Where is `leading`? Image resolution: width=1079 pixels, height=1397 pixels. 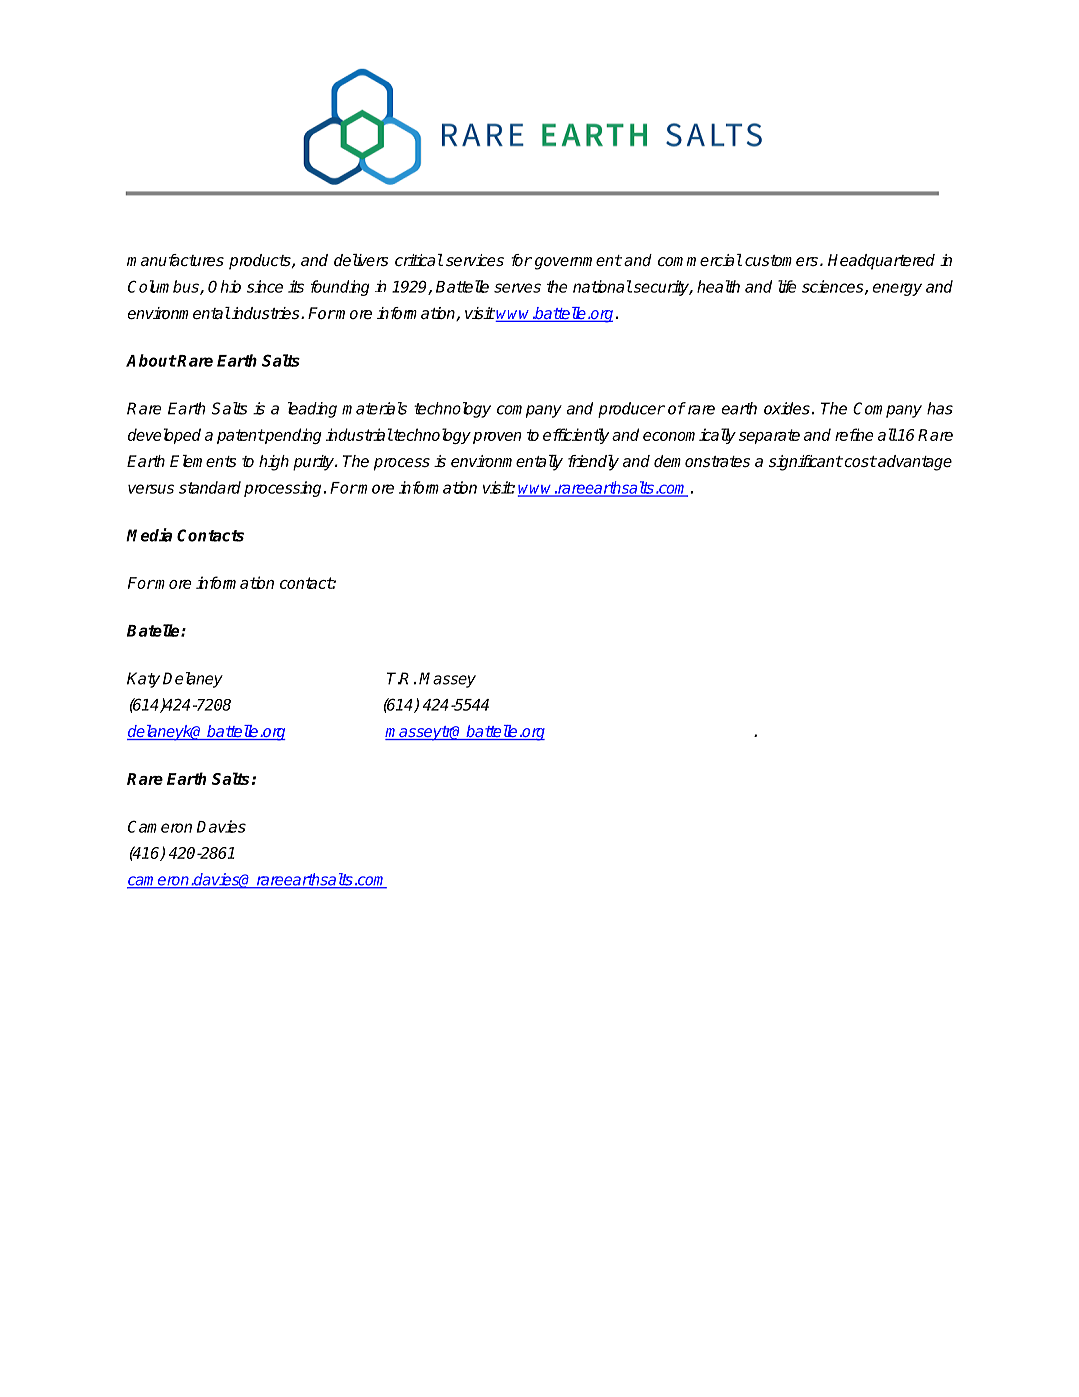 leading is located at coordinates (312, 410).
